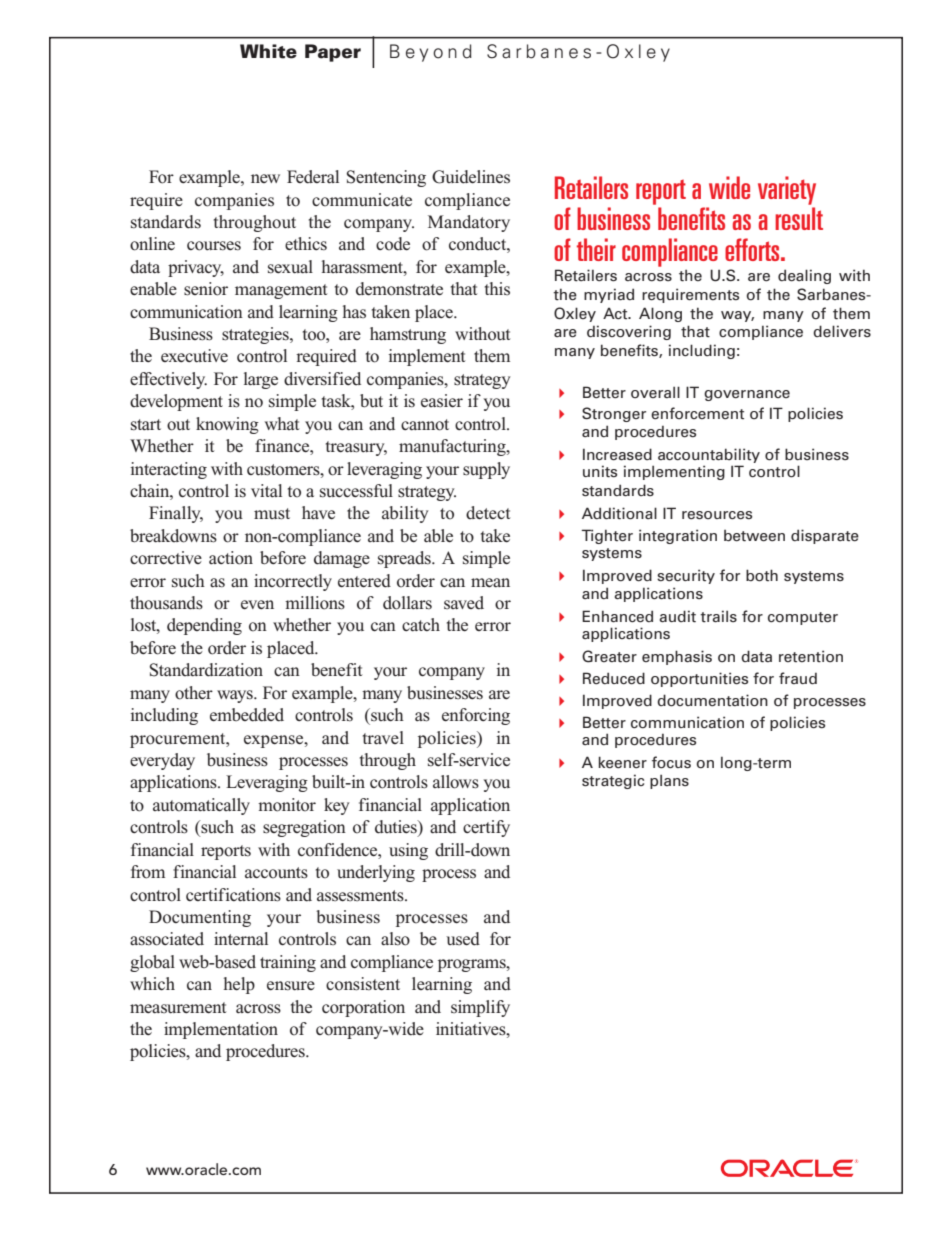 The height and width of the document is (1233, 952). Describe the element at coordinates (497, 288) in the document. I see `this` at that location.
